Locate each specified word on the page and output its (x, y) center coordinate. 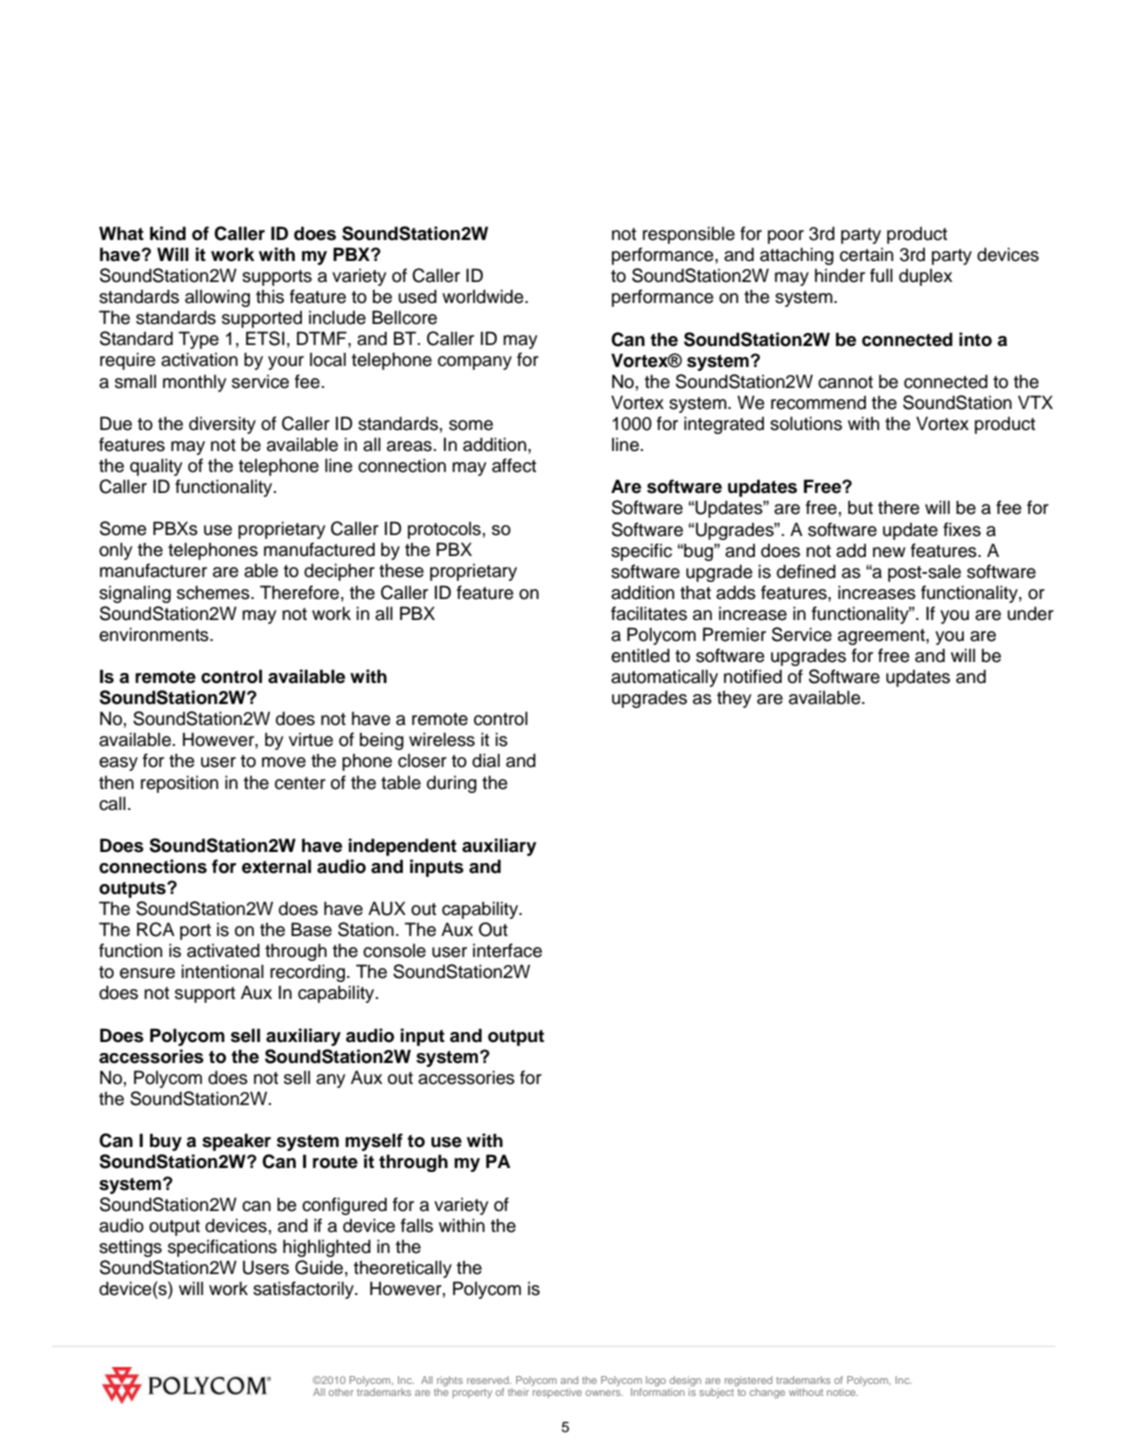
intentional (222, 971)
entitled (640, 655)
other (341, 1392)
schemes (214, 592)
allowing (217, 298)
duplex (925, 277)
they (734, 699)
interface (507, 950)
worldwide (484, 296)
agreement (882, 637)
